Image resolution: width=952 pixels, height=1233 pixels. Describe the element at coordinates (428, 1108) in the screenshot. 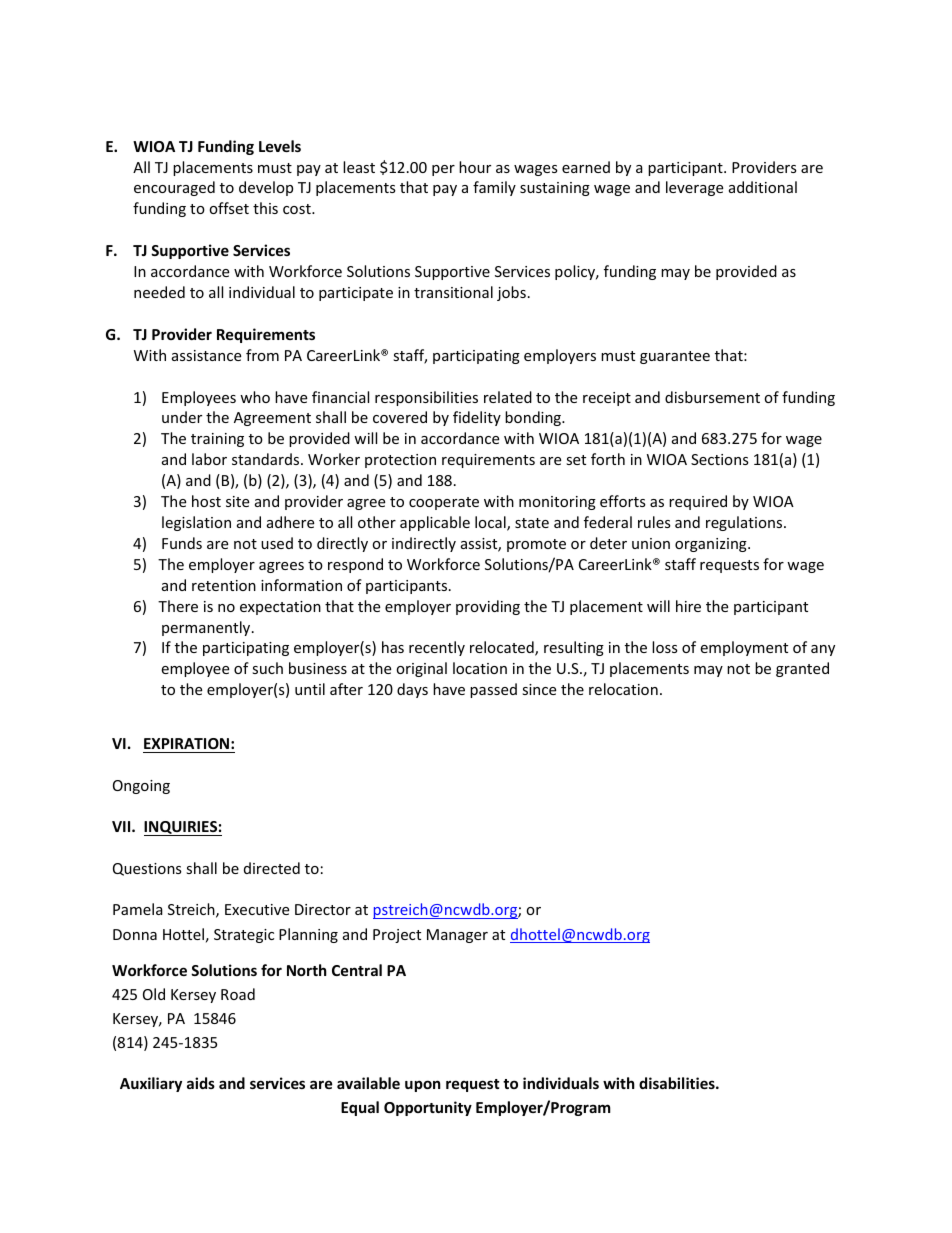

I see `Opportunity` at that location.
